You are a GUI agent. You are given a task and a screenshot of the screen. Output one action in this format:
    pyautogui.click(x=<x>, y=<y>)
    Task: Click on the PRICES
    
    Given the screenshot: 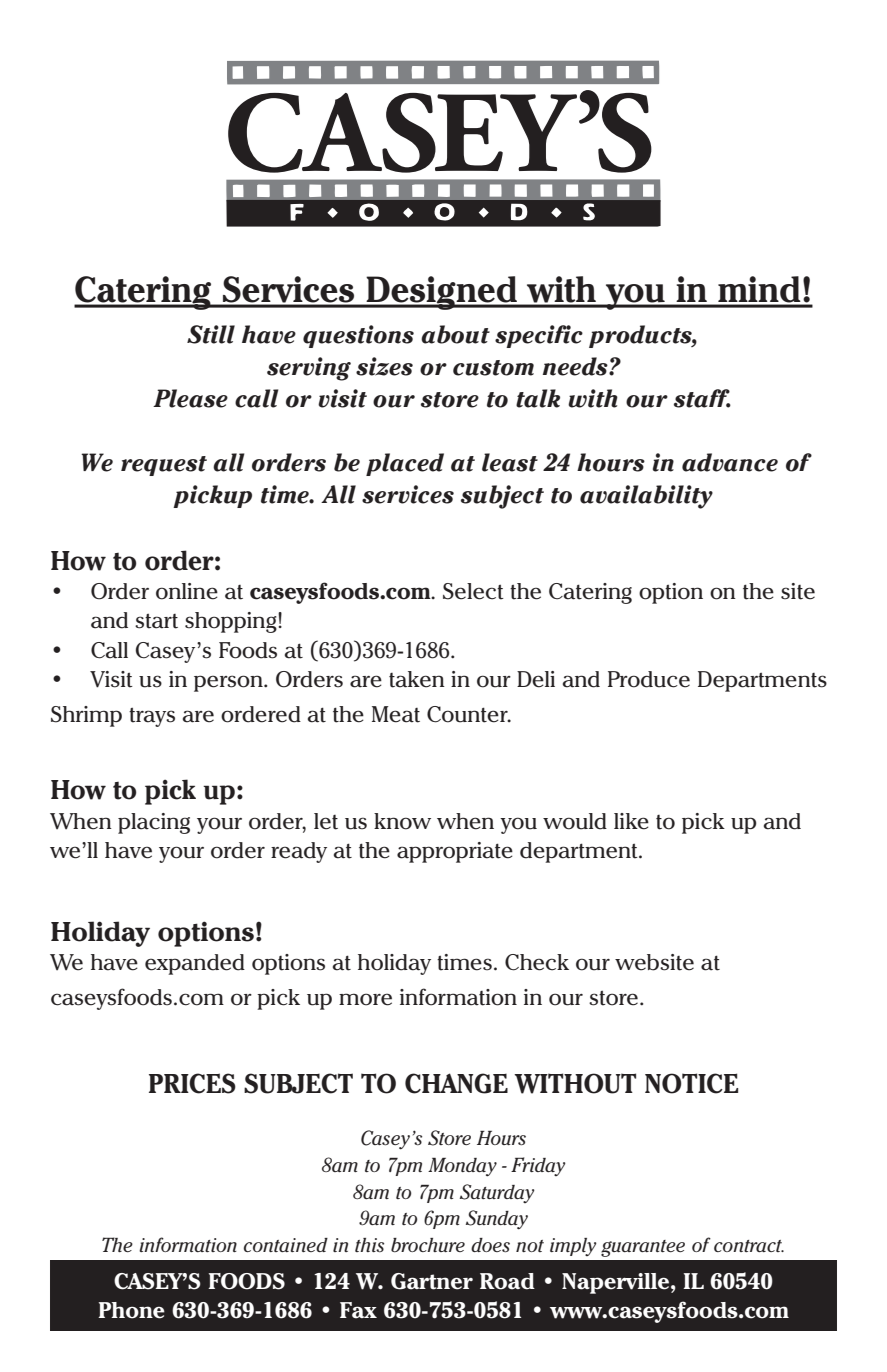 What is the action you would take?
    pyautogui.click(x=192, y=1083)
